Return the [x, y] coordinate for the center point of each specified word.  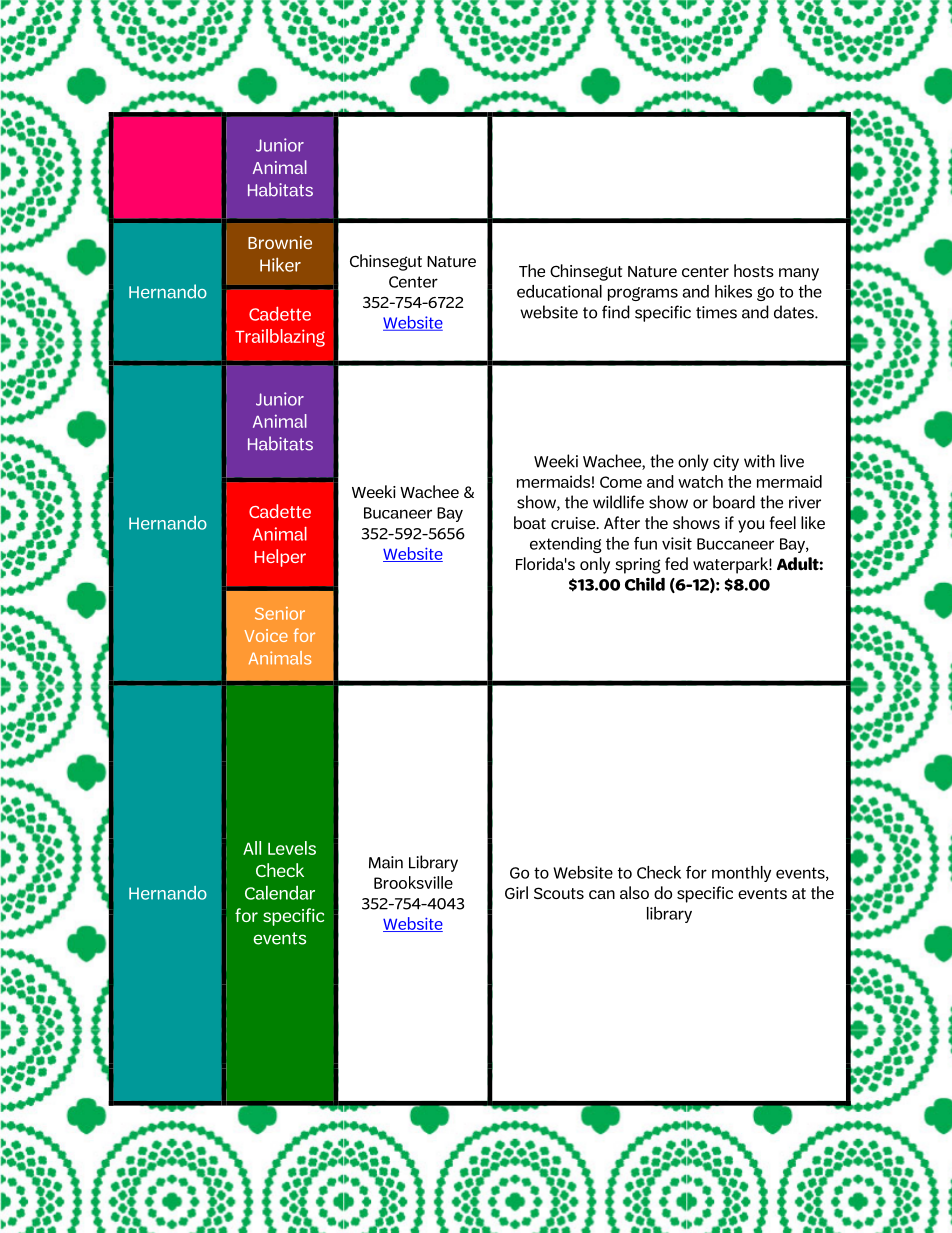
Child [645, 584]
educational [559, 291]
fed [676, 563]
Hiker [280, 264]
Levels [292, 848]
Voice [266, 635]
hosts [754, 270]
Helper [280, 558]
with [759, 461]
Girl [516, 892]
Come [621, 482]
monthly [741, 874]
